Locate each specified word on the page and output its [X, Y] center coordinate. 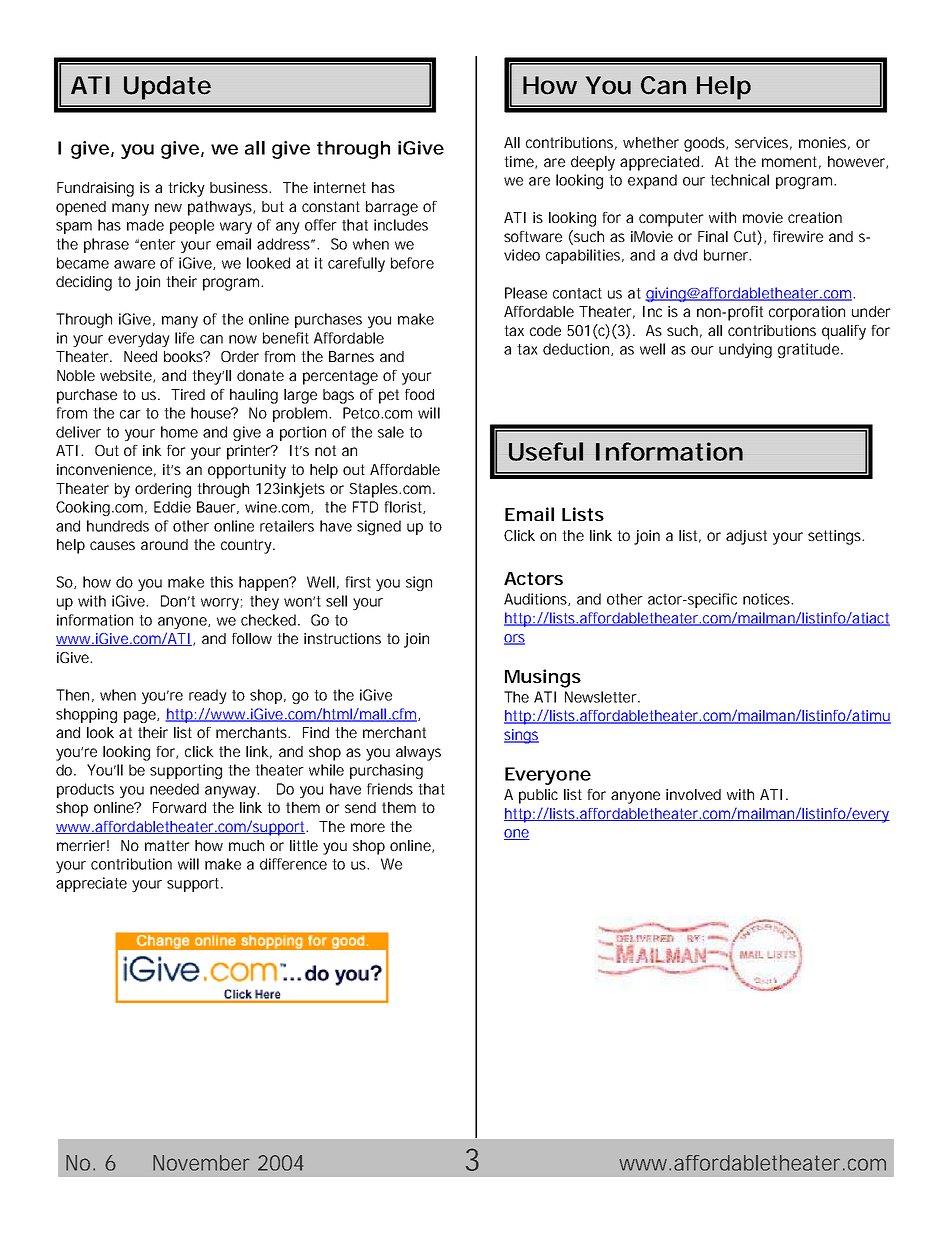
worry [222, 604]
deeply [593, 163]
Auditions [537, 599]
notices [768, 599]
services [763, 143]
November [201, 1163]
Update [167, 88]
